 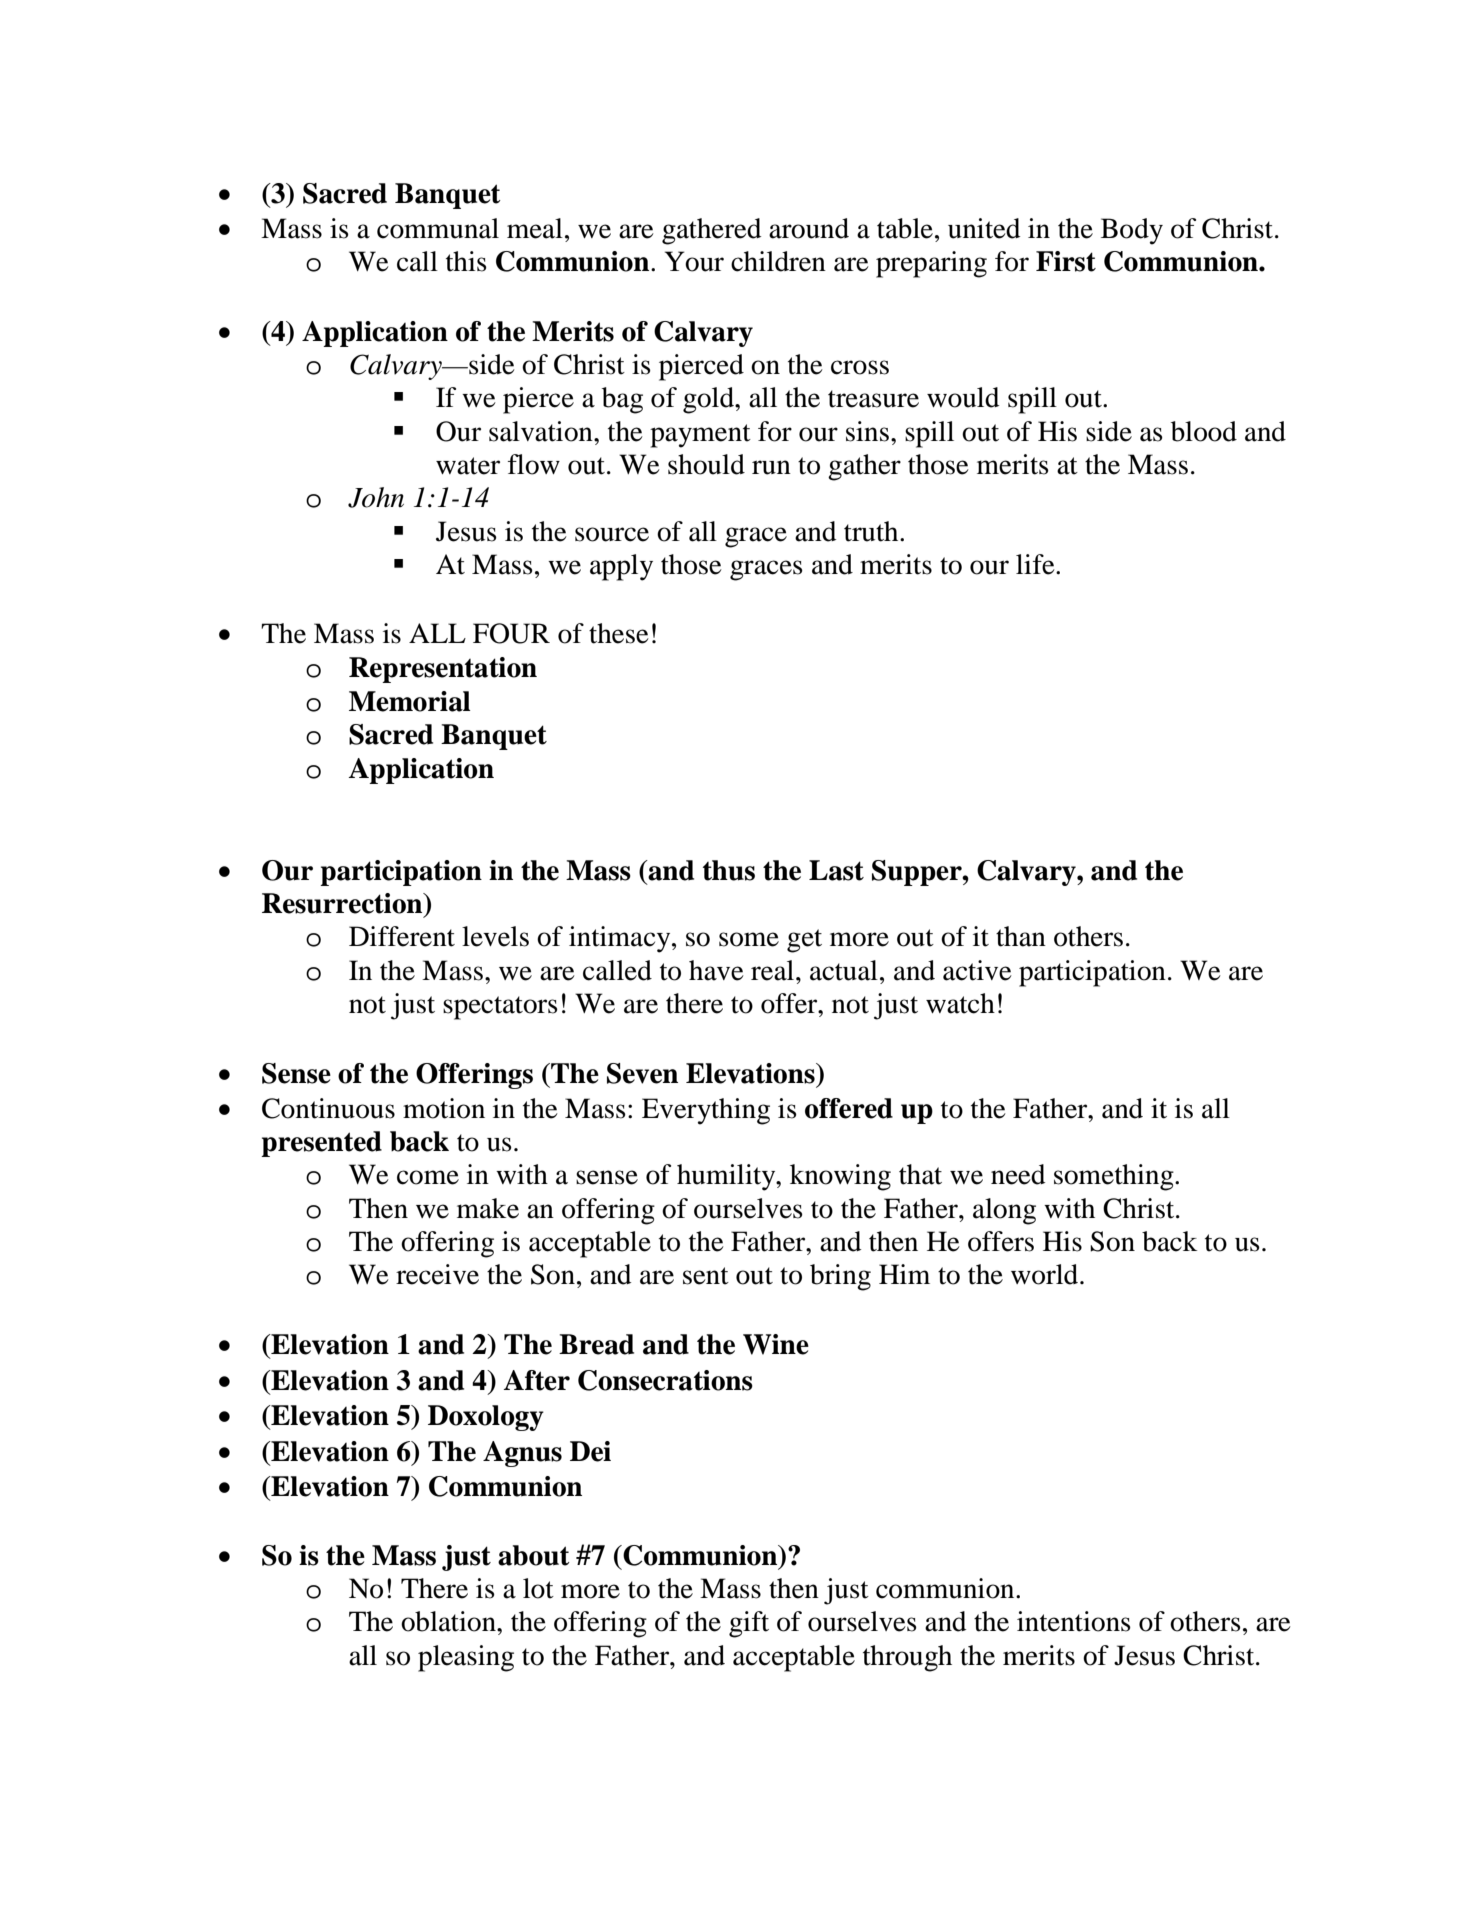 I want to click on need, so click(x=1018, y=1174).
